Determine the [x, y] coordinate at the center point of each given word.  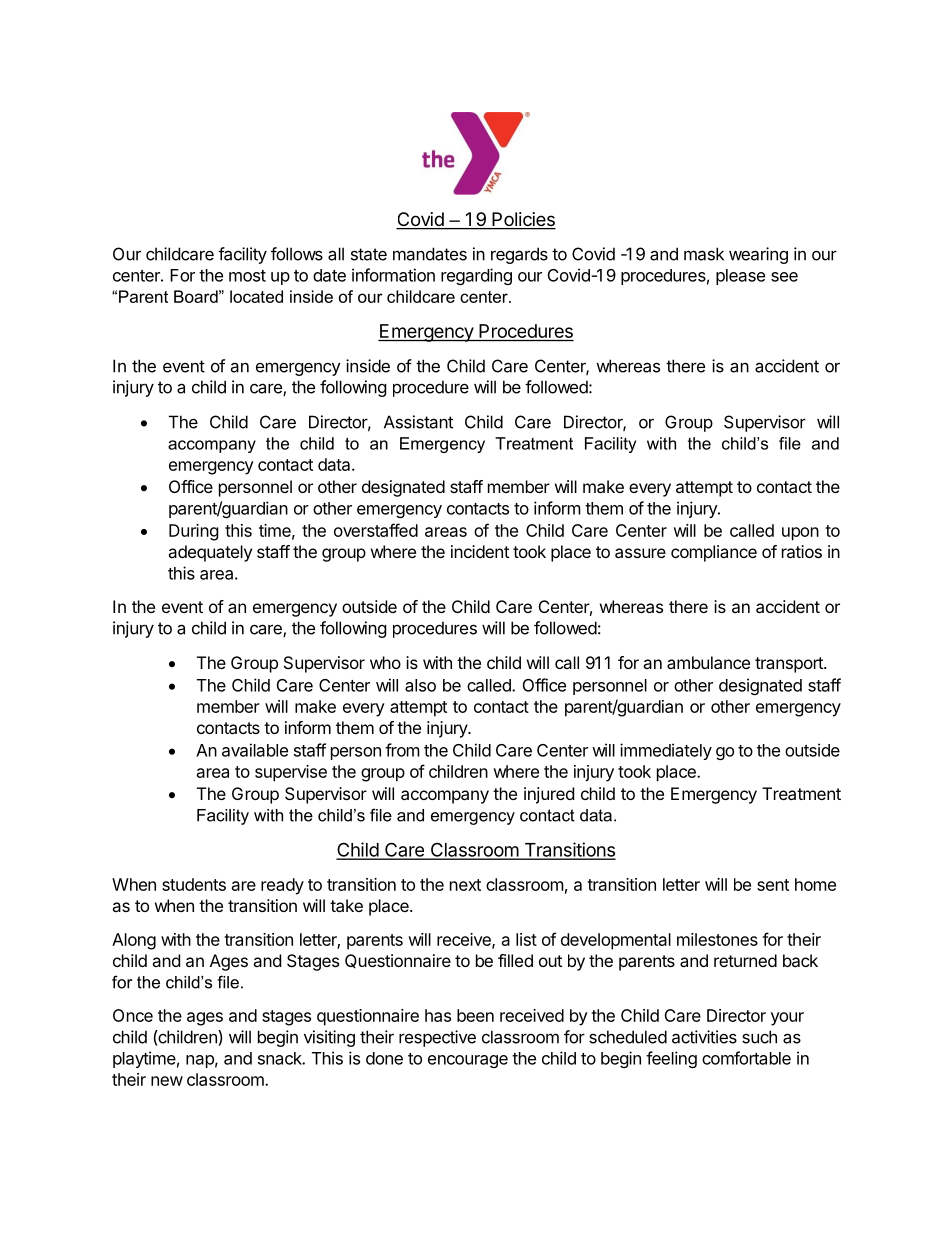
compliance [714, 553]
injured [549, 795]
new [167, 1081]
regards [519, 255]
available [255, 750]
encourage [468, 1061]
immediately [666, 751]
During [194, 532]
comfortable [746, 1058]
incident [480, 551]
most [247, 276]
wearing [758, 255]
